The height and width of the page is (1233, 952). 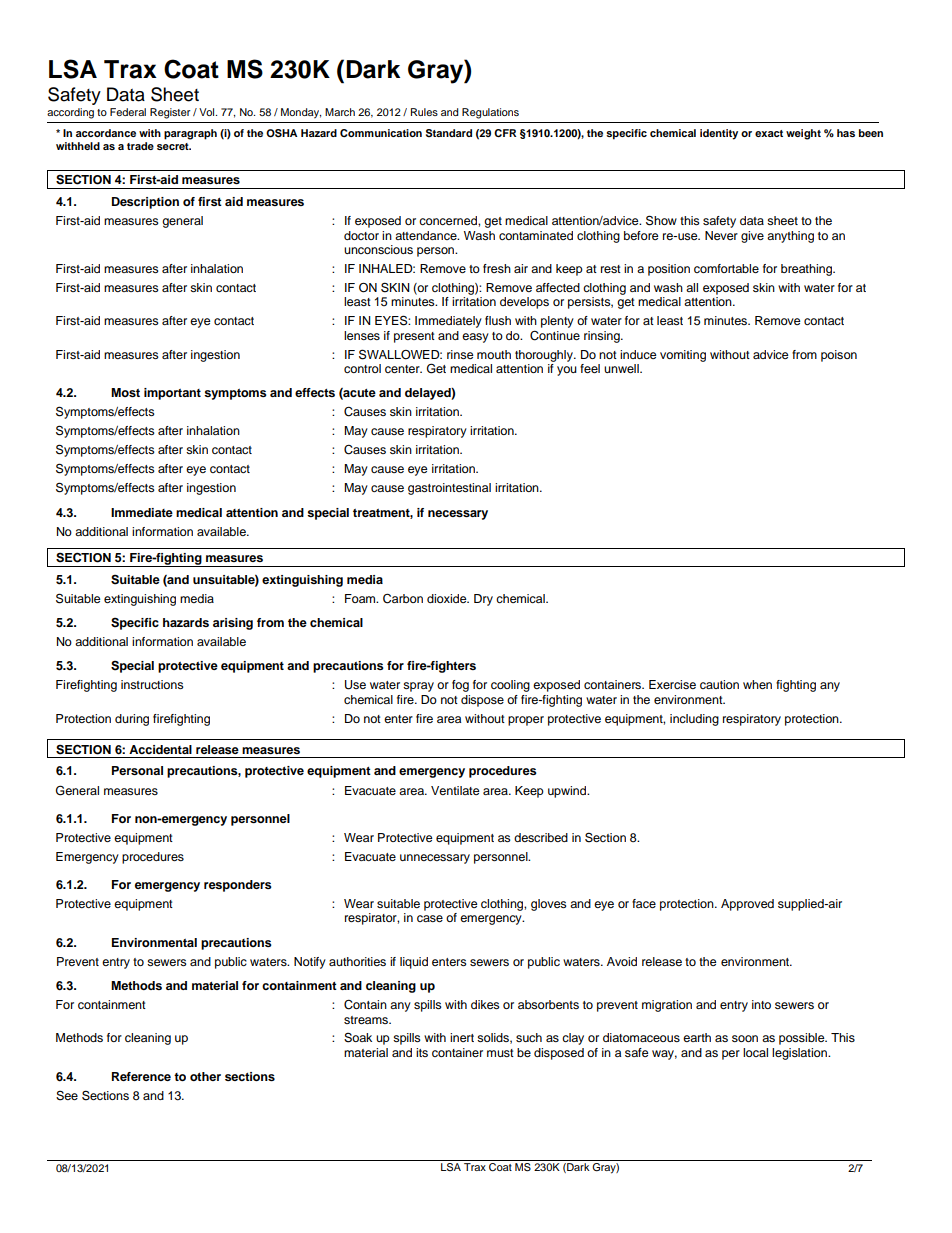 What do you see at coordinates (449, 133) in the page?
I see `Standard` at bounding box center [449, 133].
